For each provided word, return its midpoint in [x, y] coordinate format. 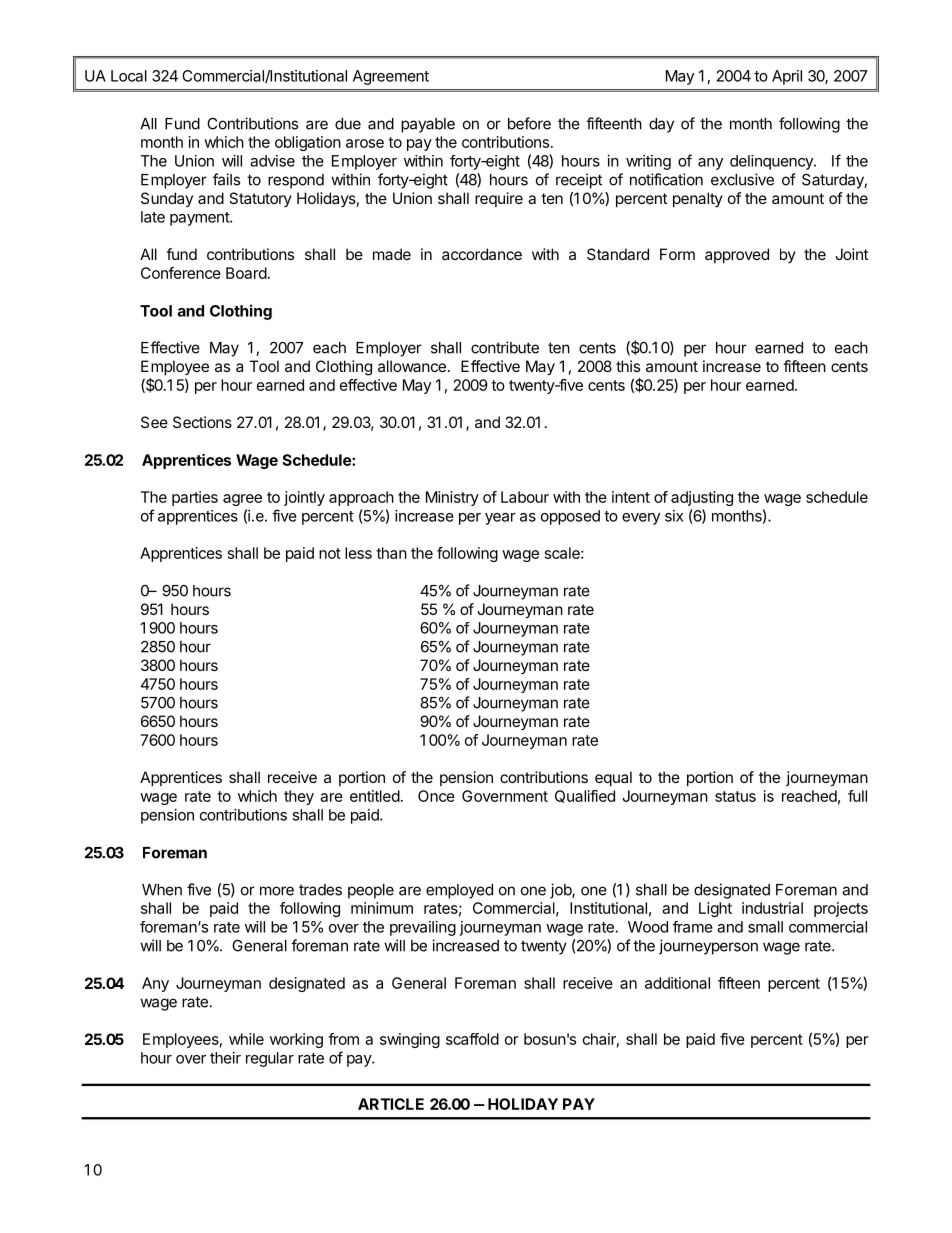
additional [677, 983]
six [674, 516]
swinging [410, 1040]
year [500, 519]
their [225, 1058]
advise [272, 161]
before [529, 123]
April [787, 77]
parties [195, 498]
